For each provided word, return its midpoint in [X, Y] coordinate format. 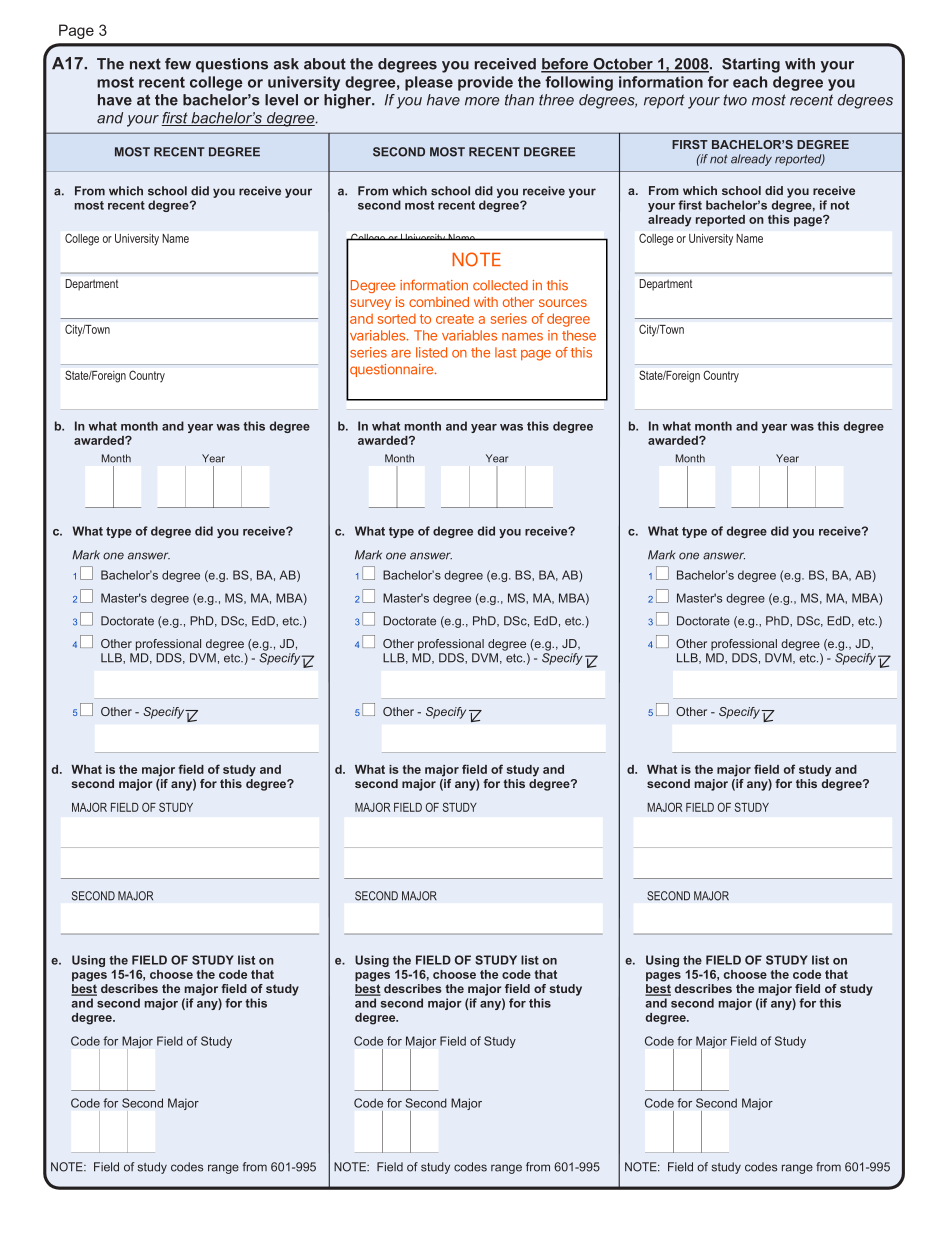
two [735, 100]
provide [485, 83]
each [750, 82]
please [429, 83]
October [623, 65]
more [482, 101]
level [281, 100]
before [566, 65]
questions [232, 65]
